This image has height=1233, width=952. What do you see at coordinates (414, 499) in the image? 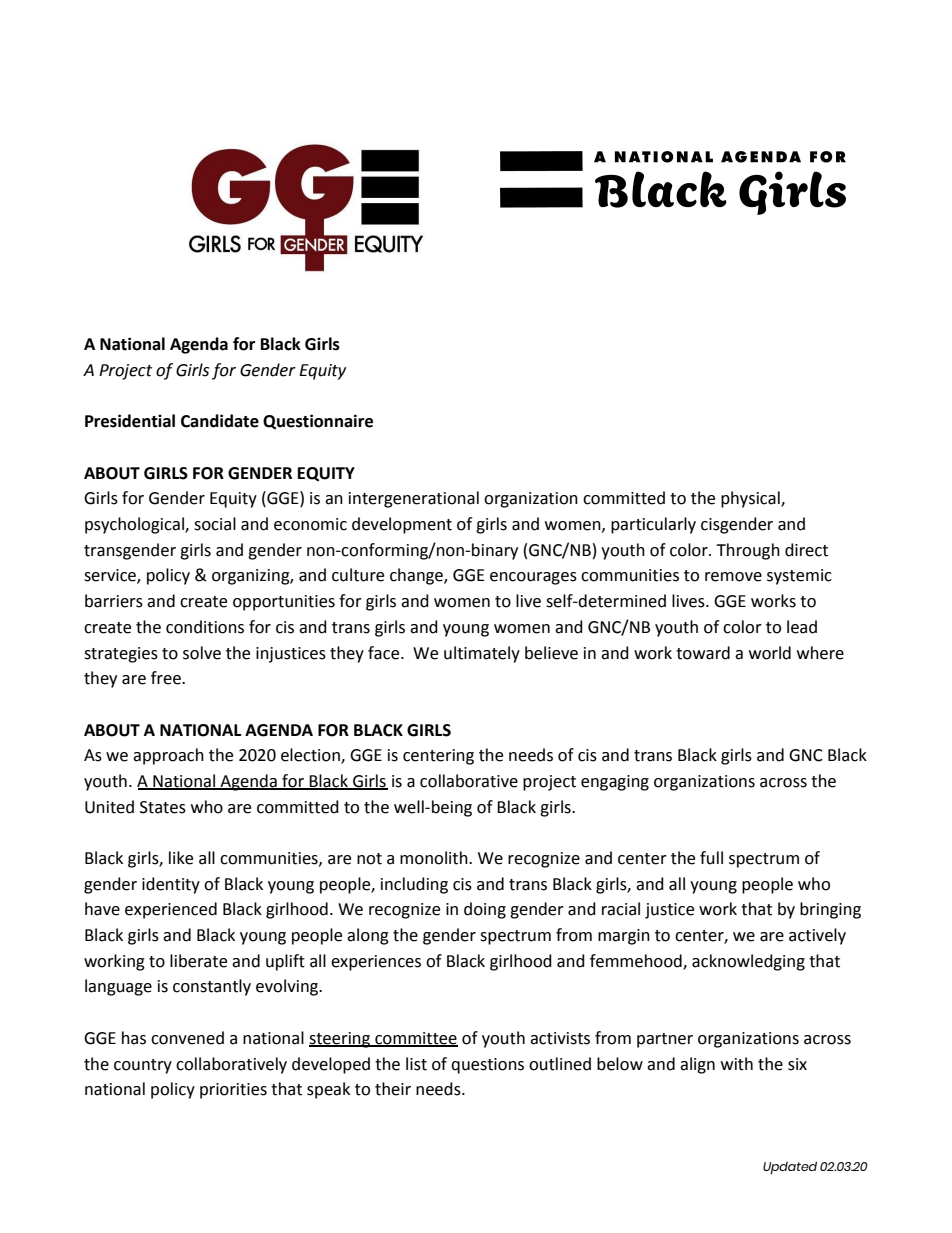
I see `intergenerational` at bounding box center [414, 499].
